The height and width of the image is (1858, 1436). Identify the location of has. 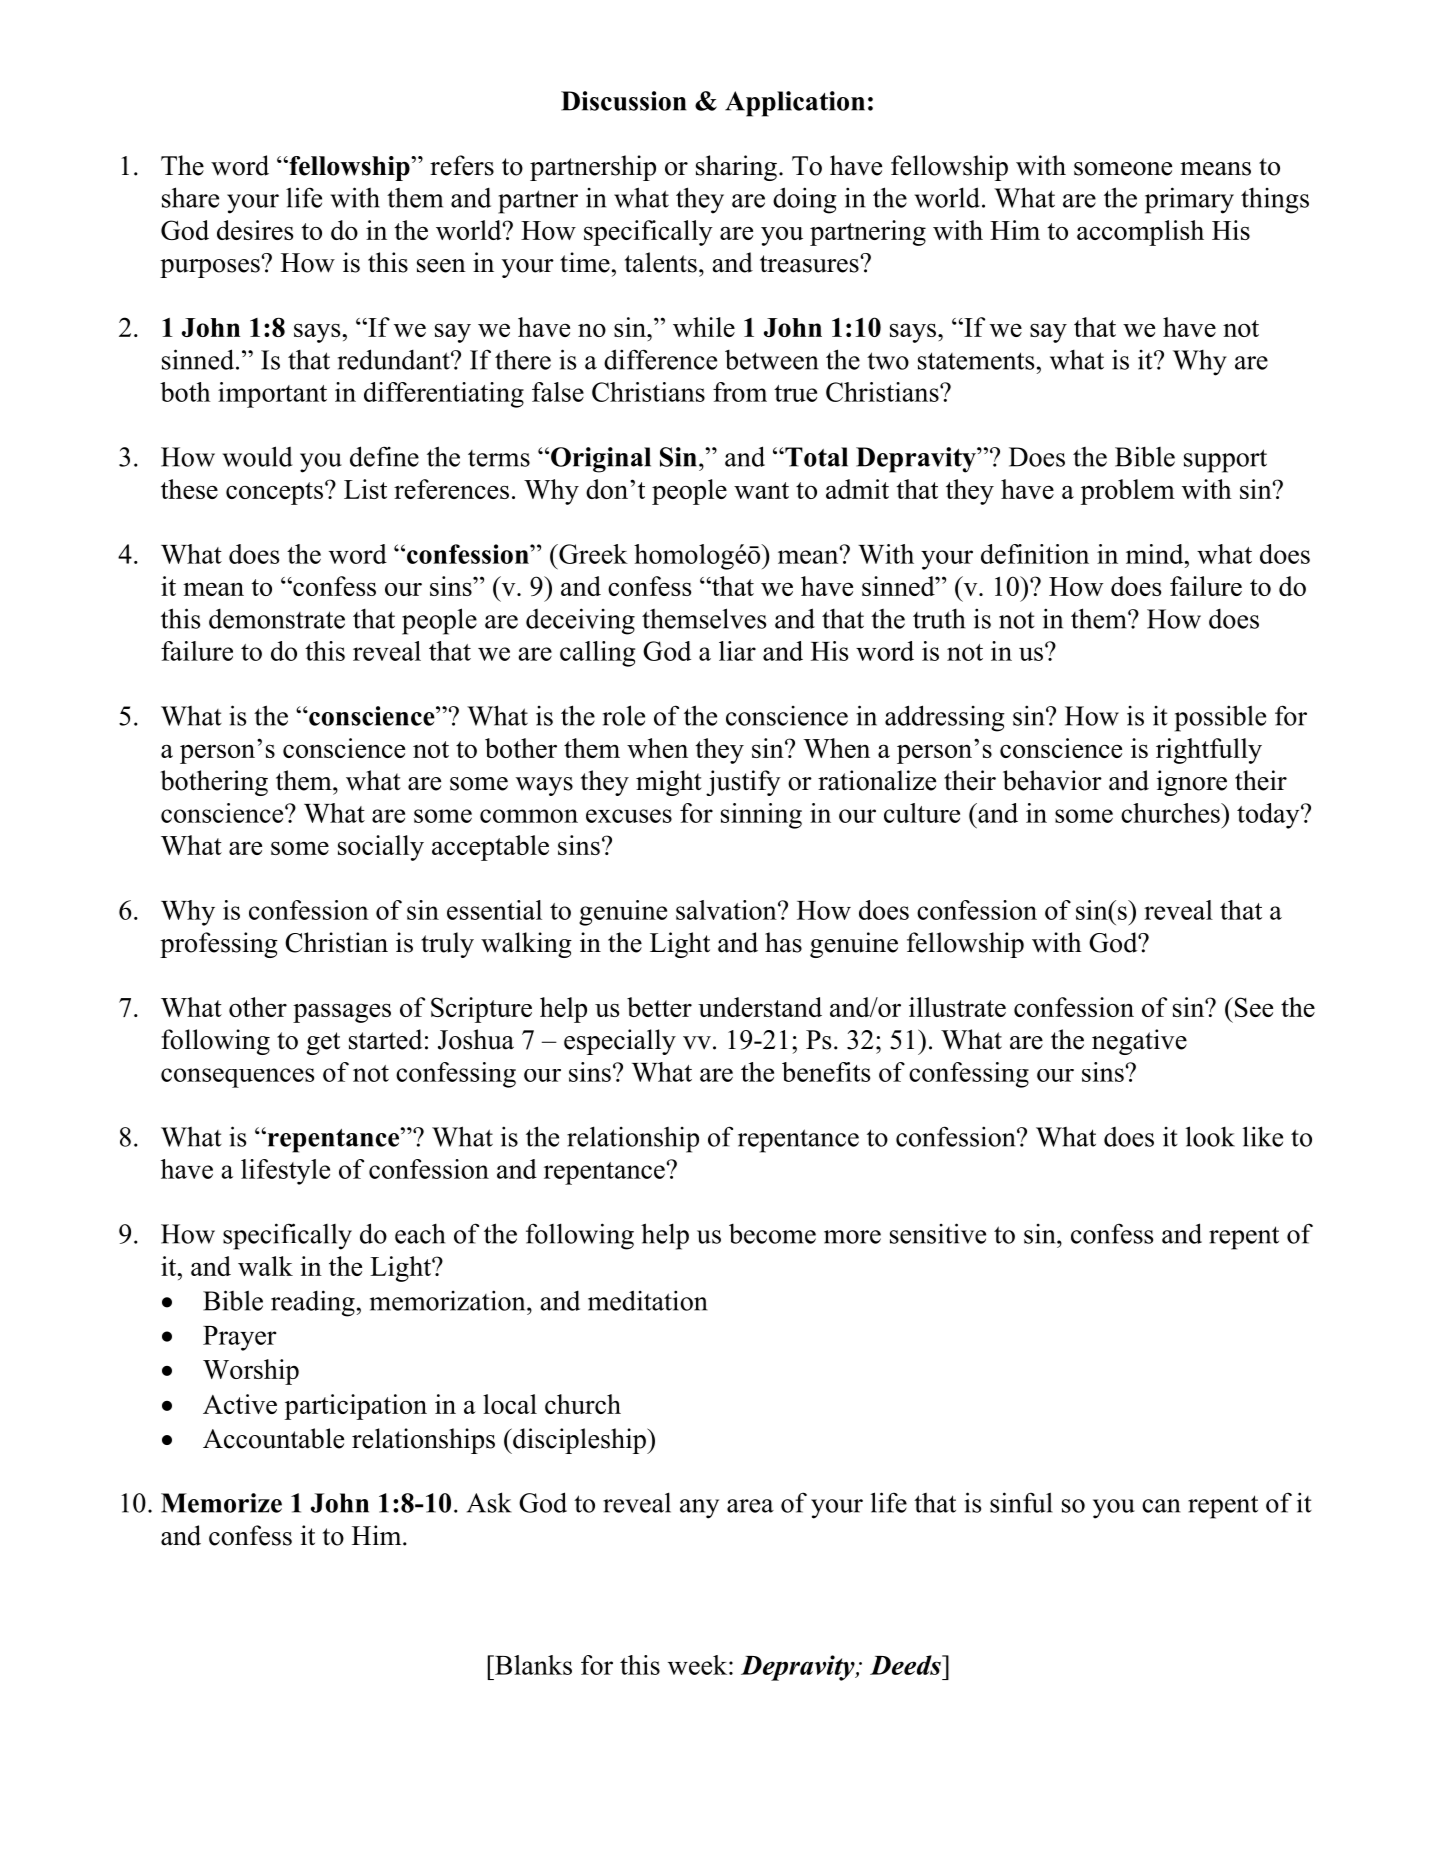
(783, 942).
